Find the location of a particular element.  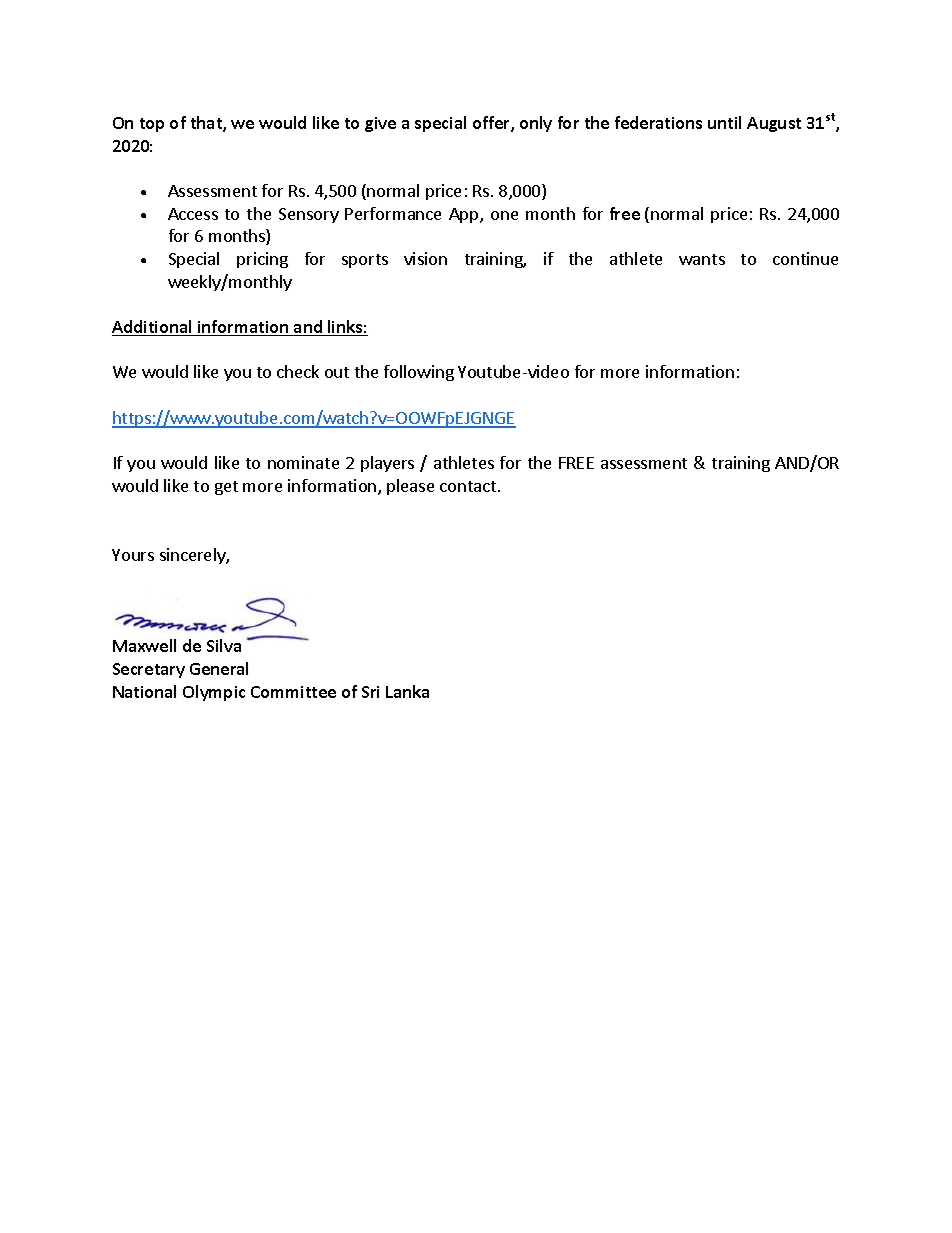

get is located at coordinates (226, 488).
